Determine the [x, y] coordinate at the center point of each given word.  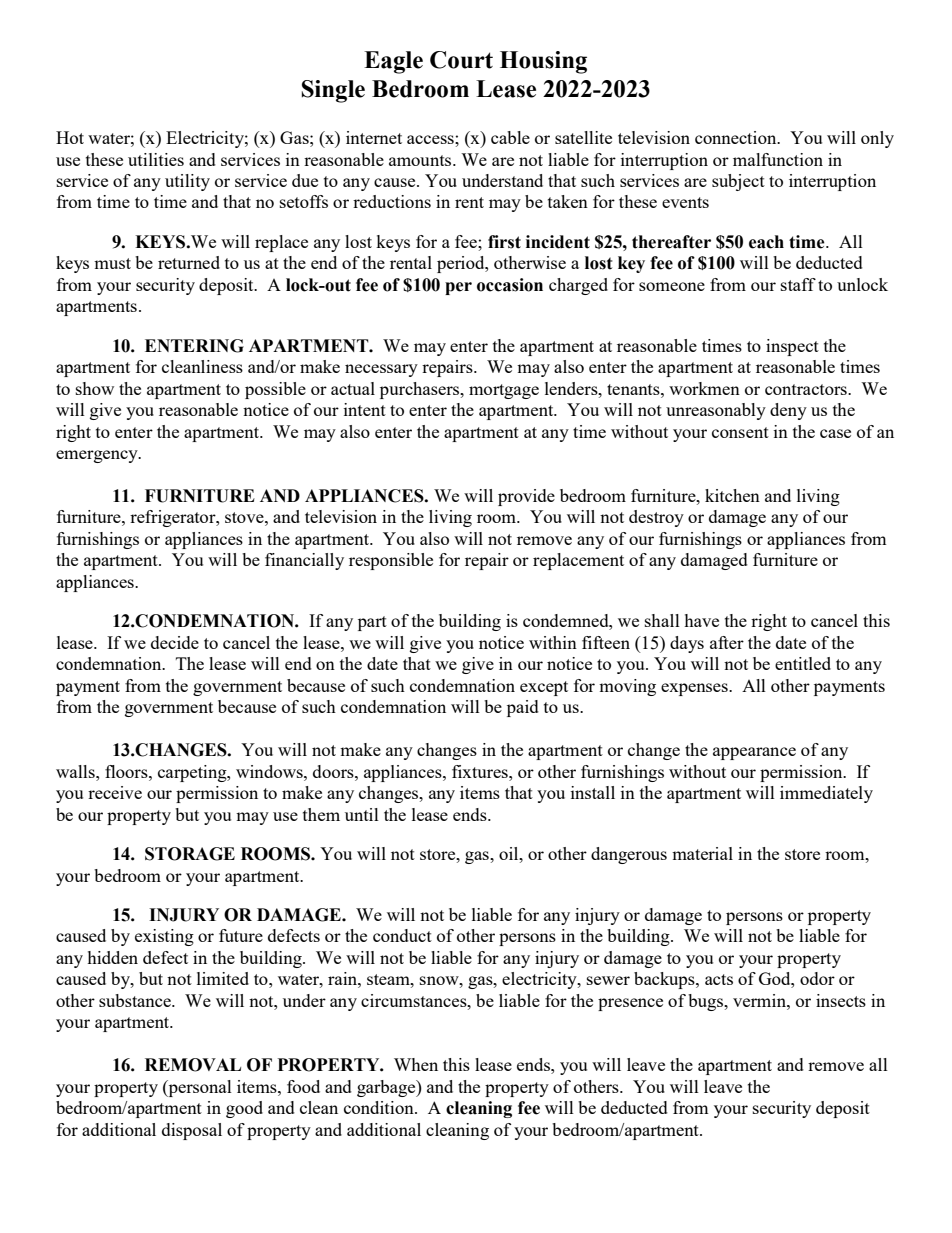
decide [175, 642]
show [95, 388]
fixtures [481, 771]
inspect [792, 347]
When [416, 1064]
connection [737, 137]
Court [461, 60]
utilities [156, 159]
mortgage [504, 391]
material [702, 853]
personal [199, 1088]
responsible [391, 561]
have [701, 620]
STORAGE [190, 854]
